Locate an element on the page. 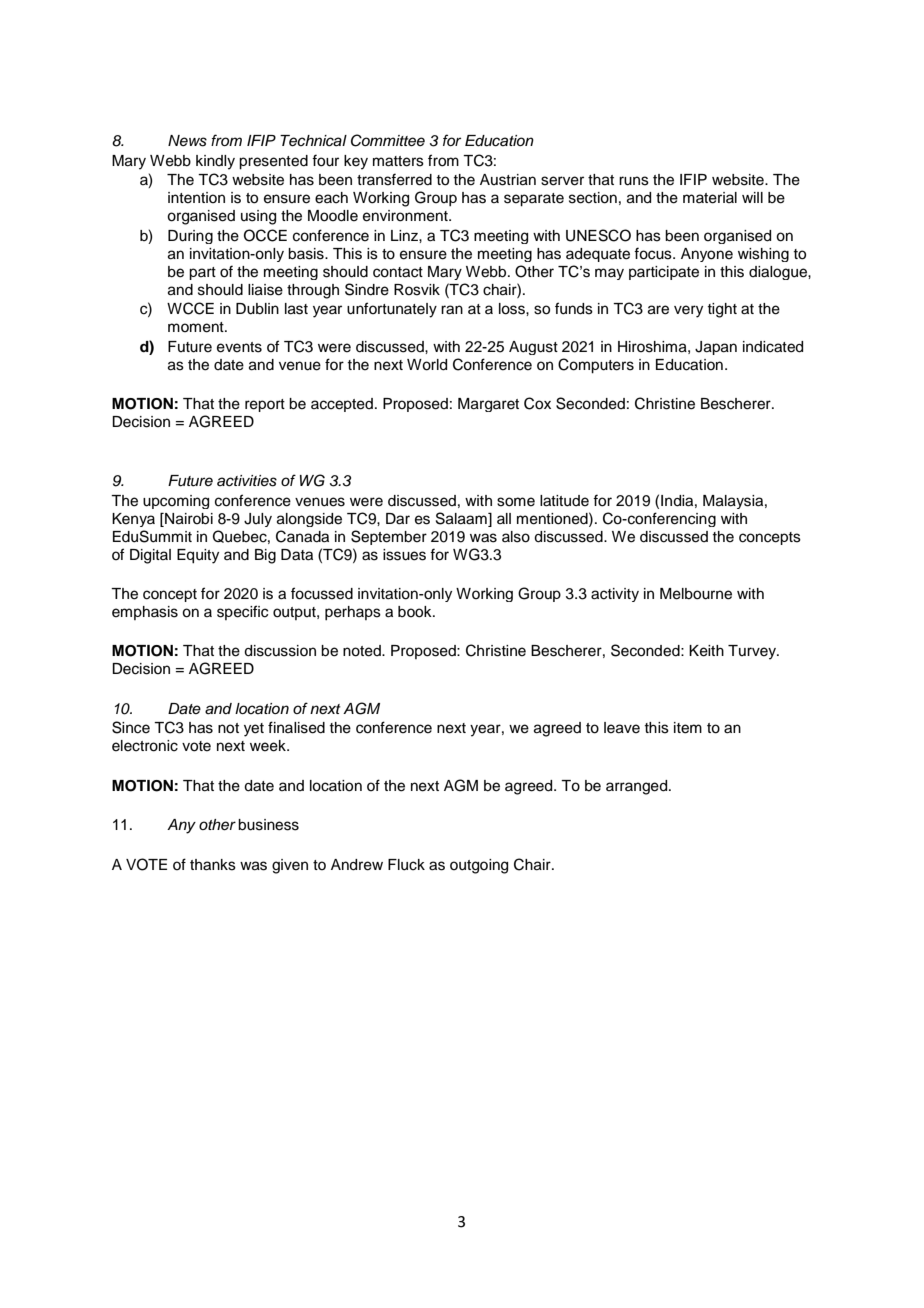 This image has height=1308, width=924. book is located at coordinates (416, 612).
